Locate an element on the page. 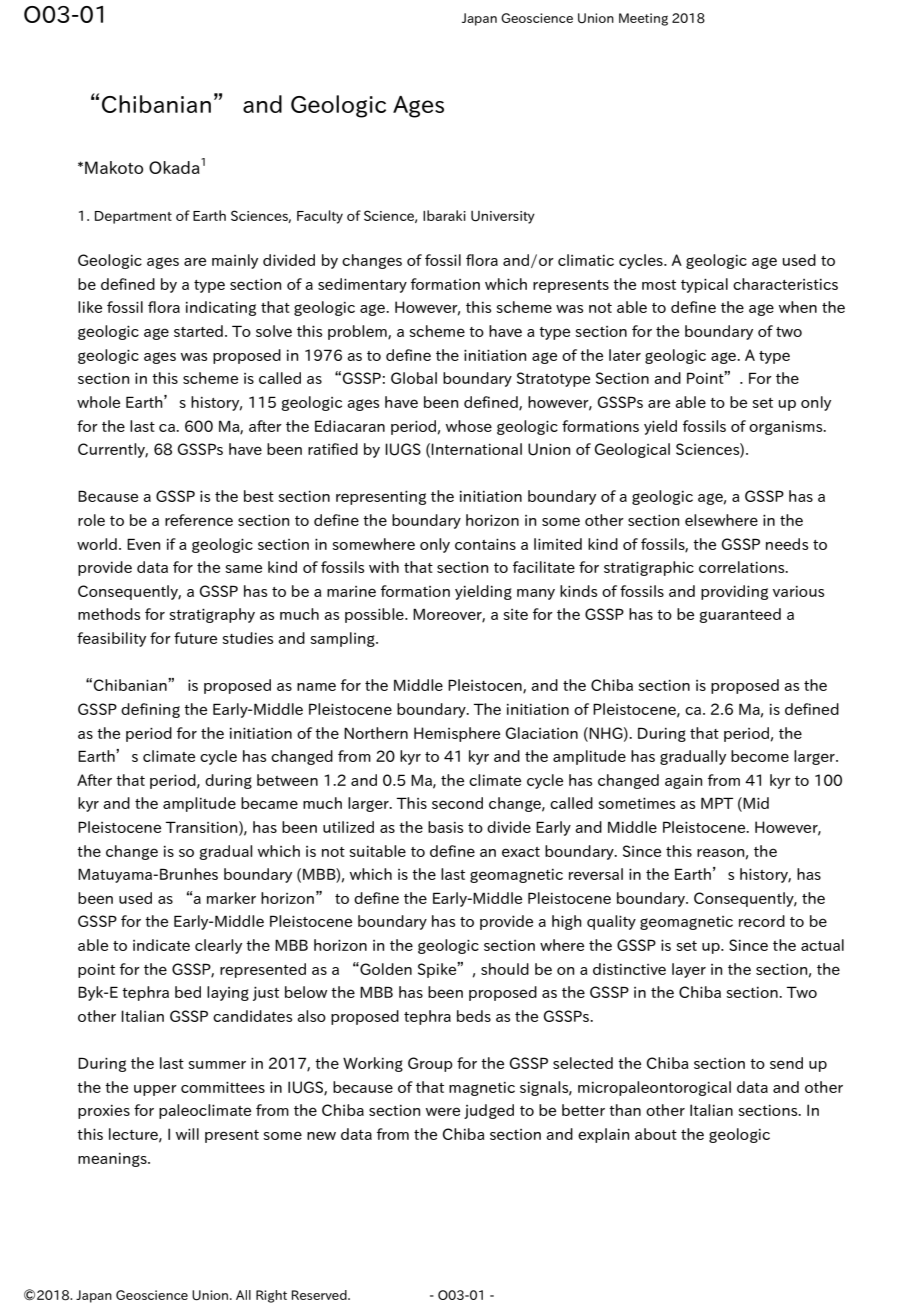 The width and height of the page is (924, 1308). future is located at coordinates (195, 638).
